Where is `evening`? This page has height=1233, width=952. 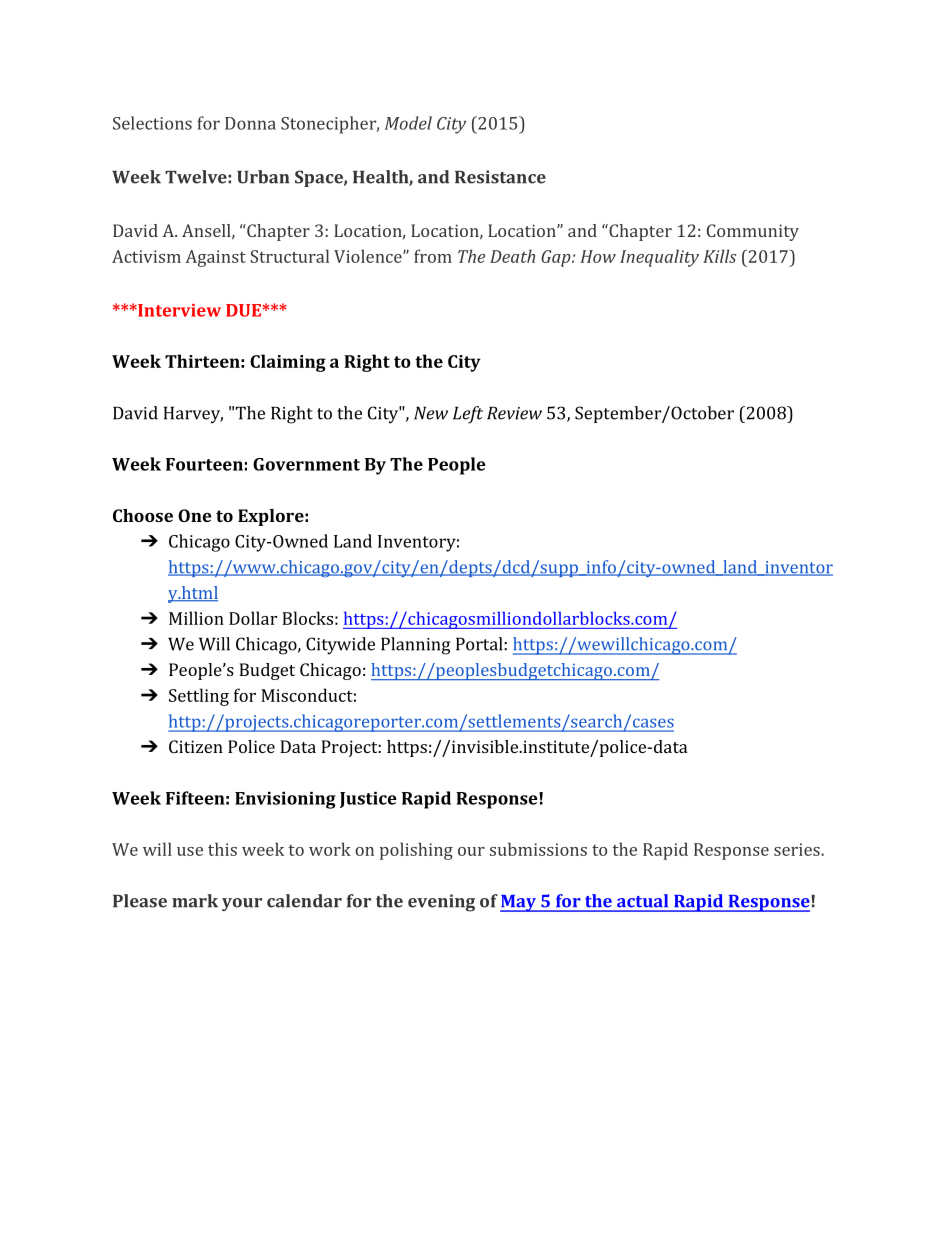 evening is located at coordinates (441, 903).
